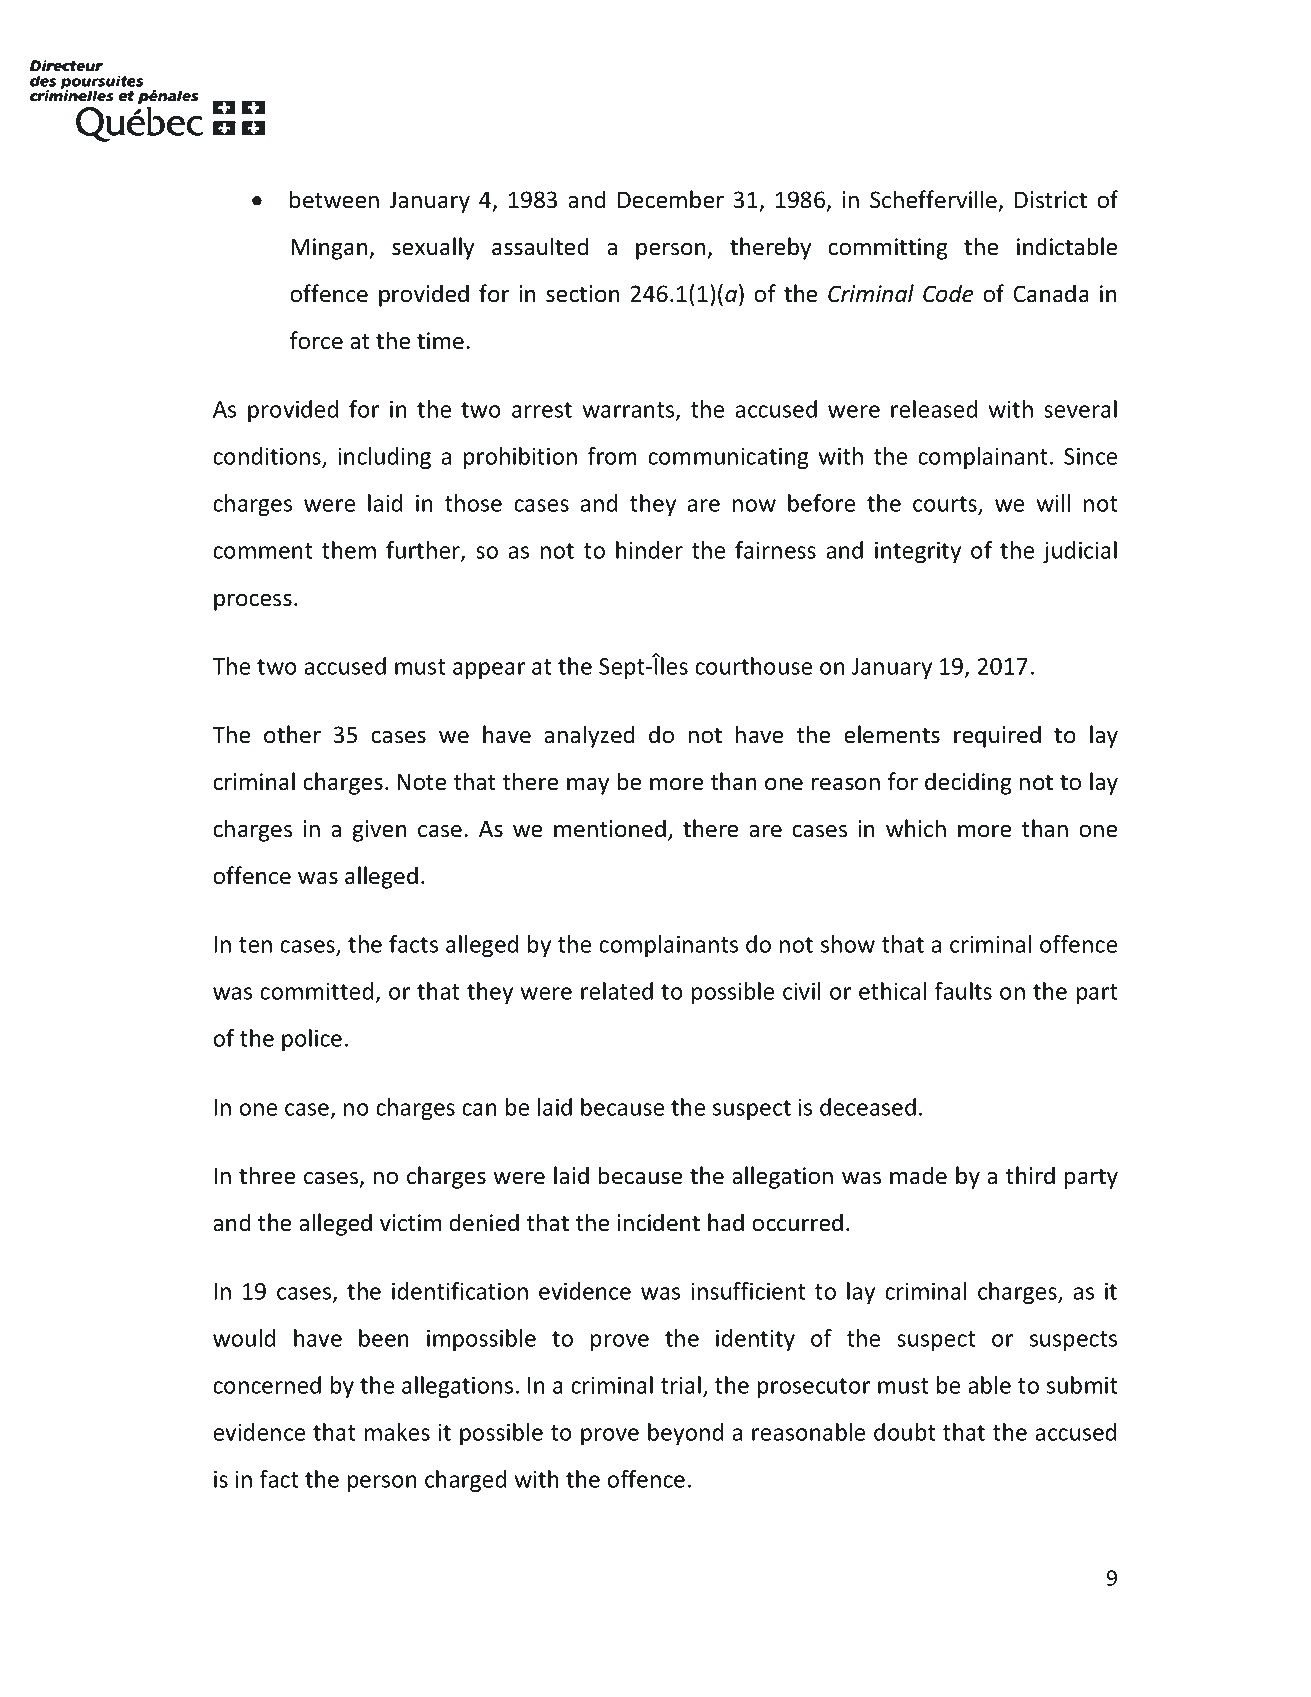 The height and width of the screenshot is (1697, 1311). What do you see at coordinates (267, 1175) in the screenshot?
I see `three` at bounding box center [267, 1175].
